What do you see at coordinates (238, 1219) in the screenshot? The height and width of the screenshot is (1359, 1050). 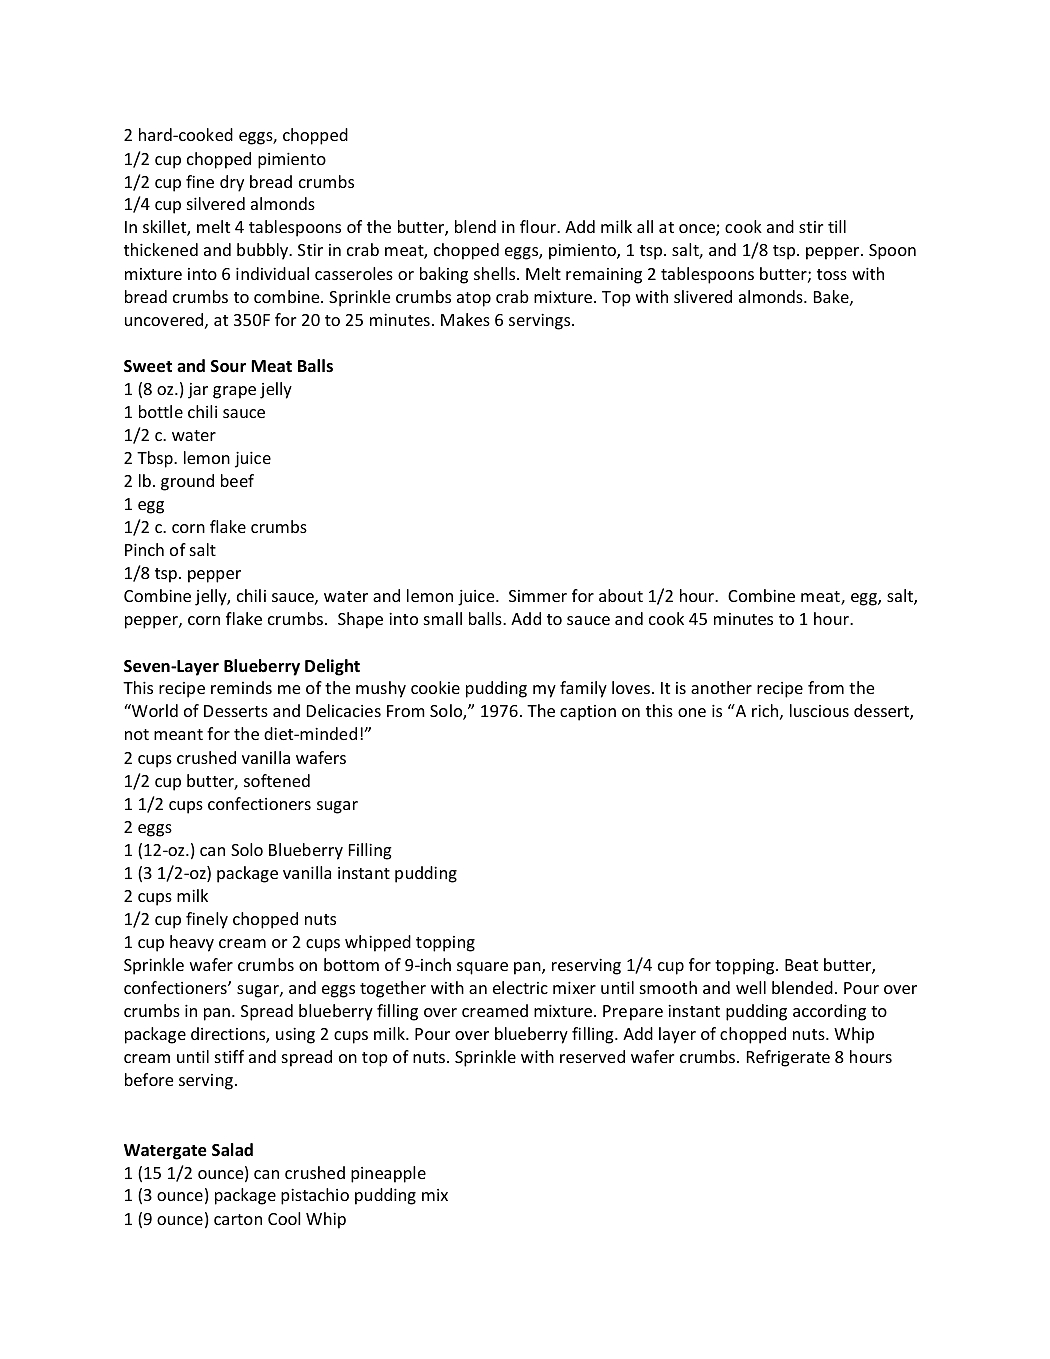 I see `carton` at bounding box center [238, 1219].
